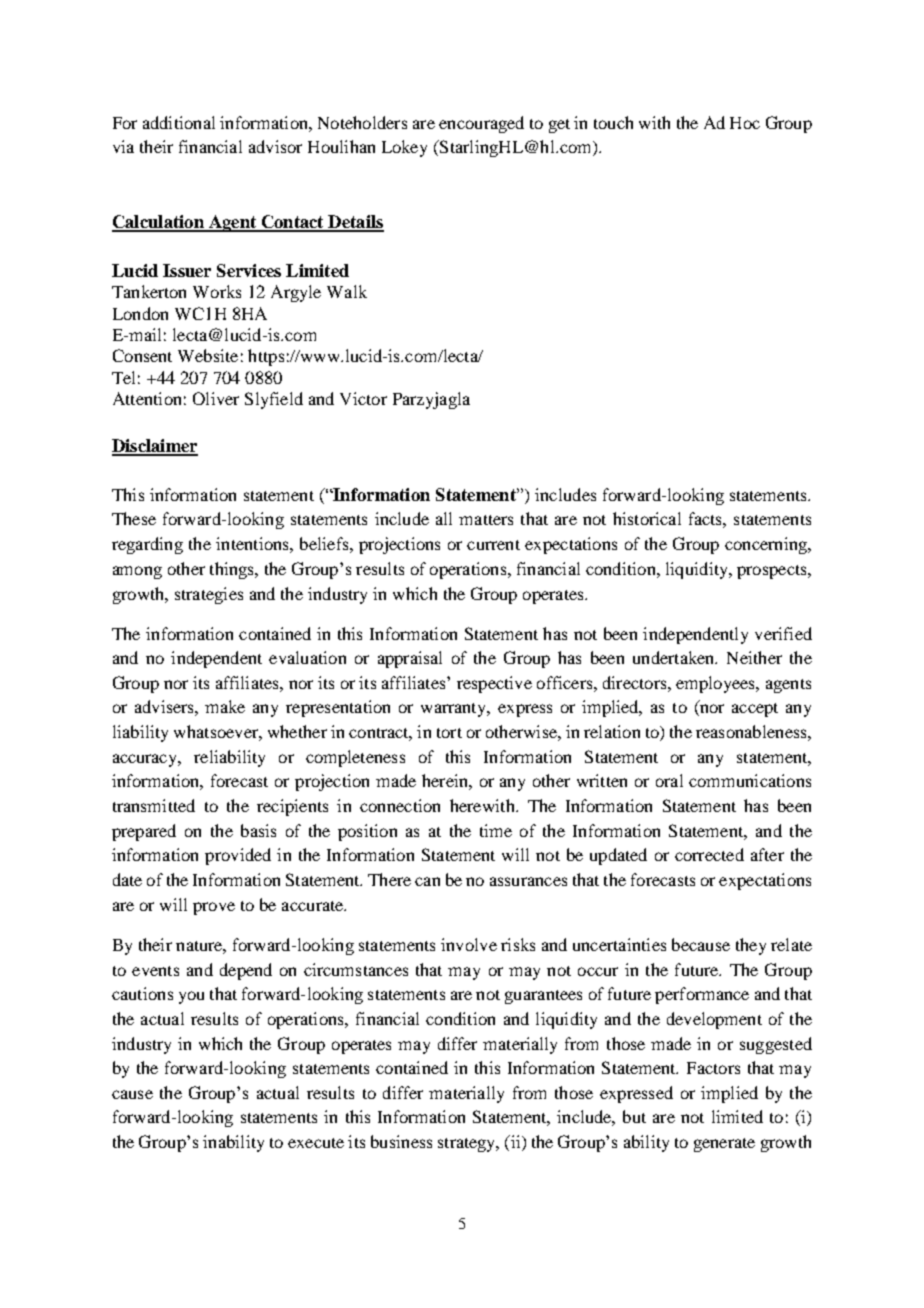 The width and height of the document is (924, 1308). I want to click on additional, so click(179, 122).
